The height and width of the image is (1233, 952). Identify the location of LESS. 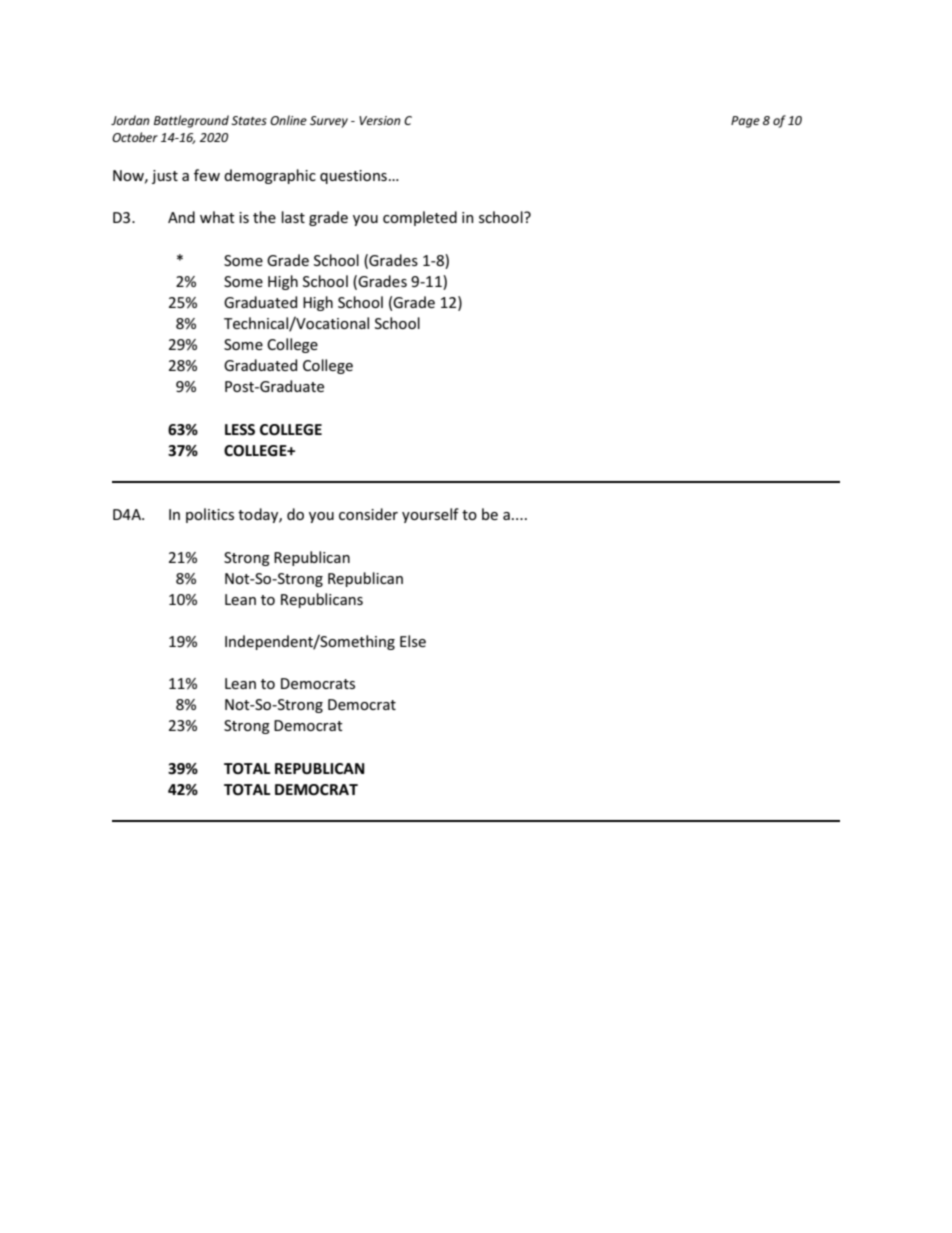
(240, 429).
